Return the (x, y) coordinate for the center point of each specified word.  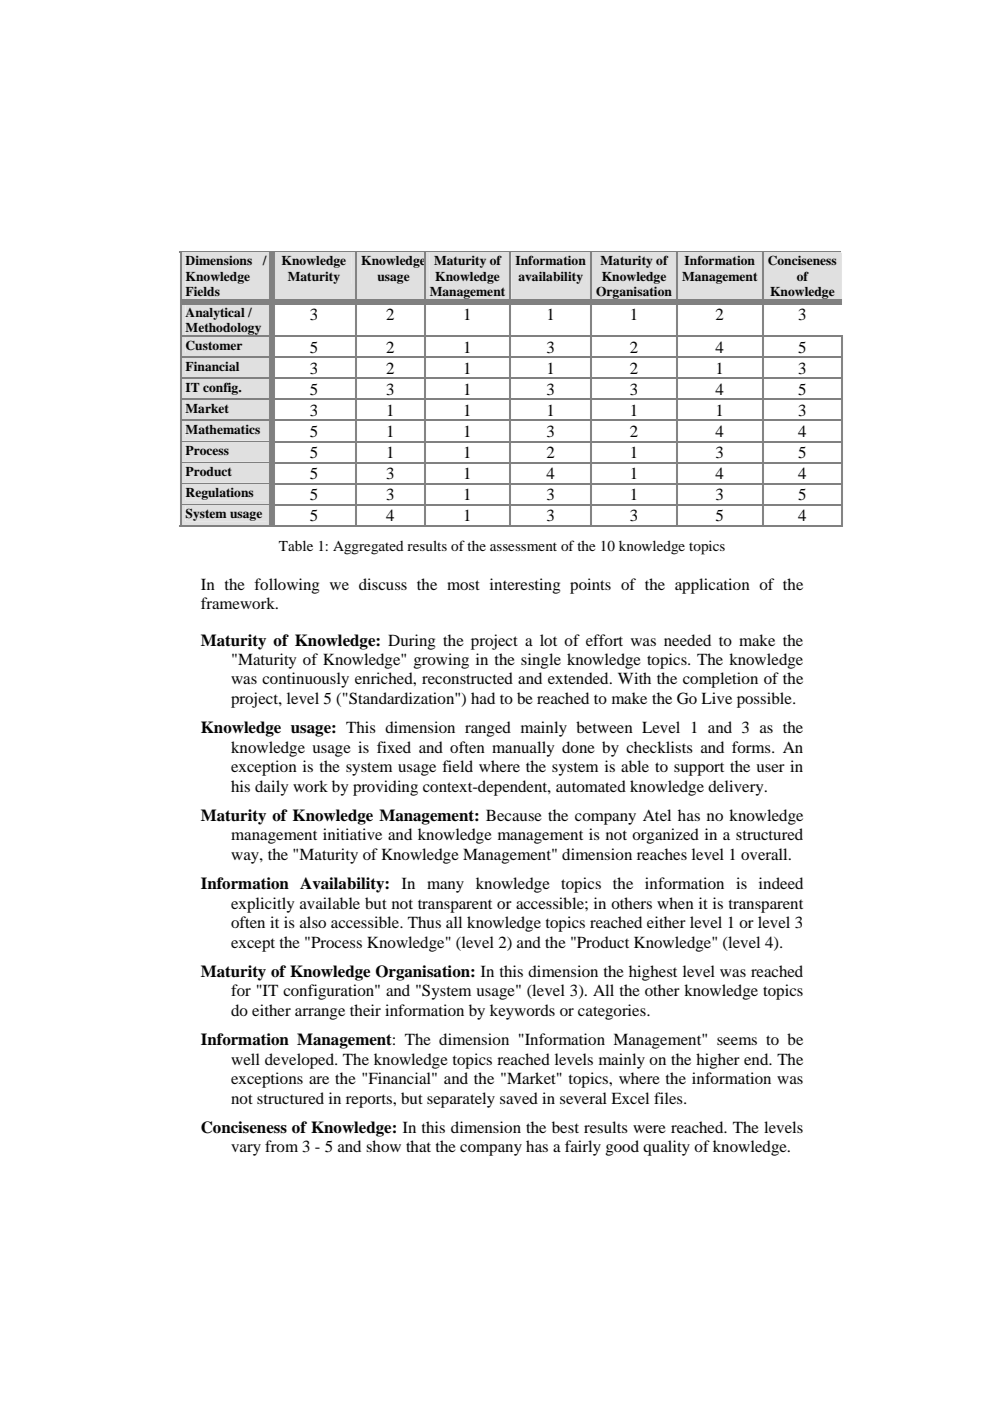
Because (514, 815)
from (281, 1146)
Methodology (223, 330)
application (712, 586)
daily (271, 788)
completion (720, 680)
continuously (305, 680)
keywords (522, 1012)
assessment (523, 546)
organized (665, 836)
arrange (320, 1014)
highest (653, 973)
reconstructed (467, 678)
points (590, 586)
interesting (525, 586)
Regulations (220, 494)
